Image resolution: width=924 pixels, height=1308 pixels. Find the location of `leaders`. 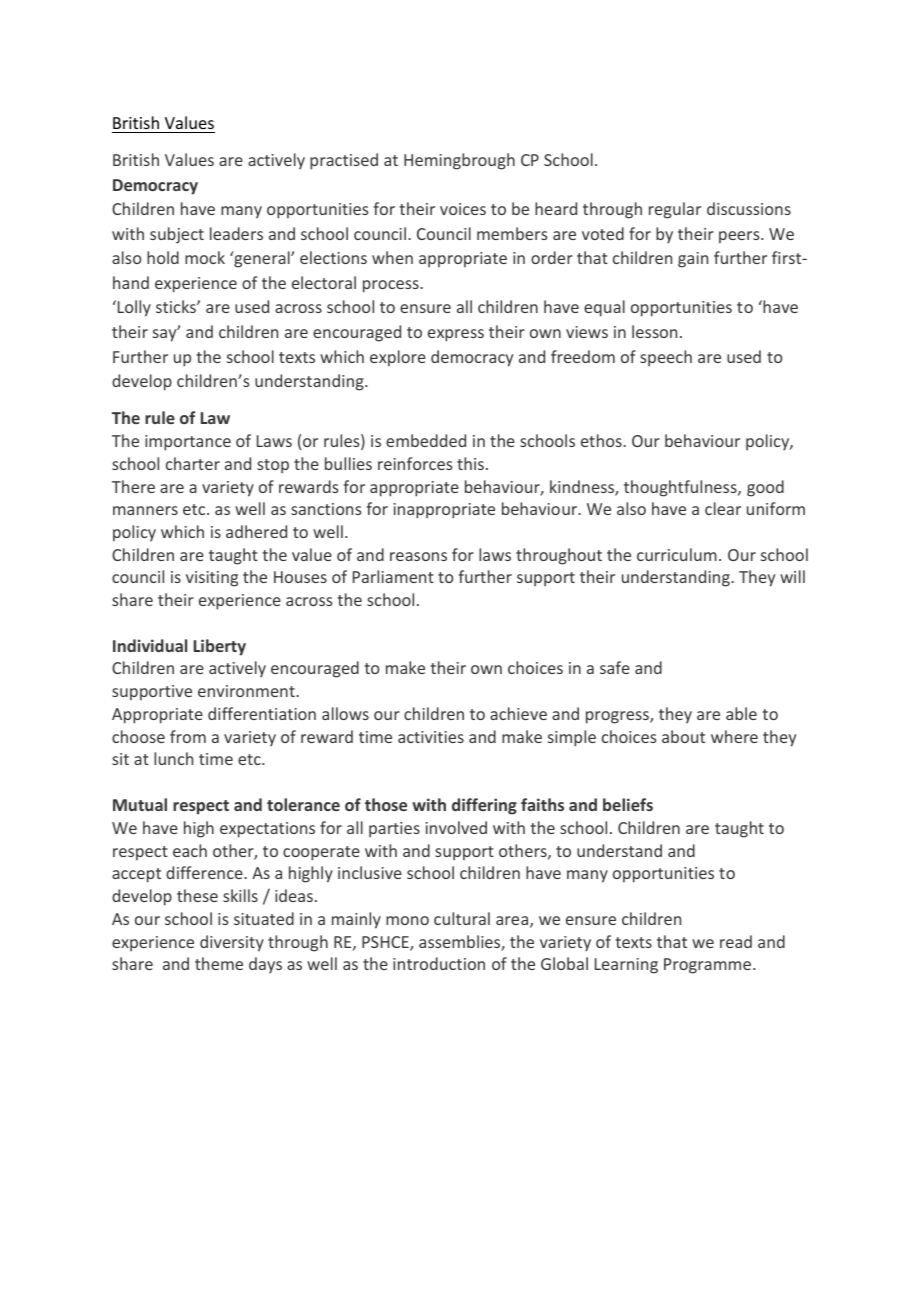

leaders is located at coordinates (236, 233).
